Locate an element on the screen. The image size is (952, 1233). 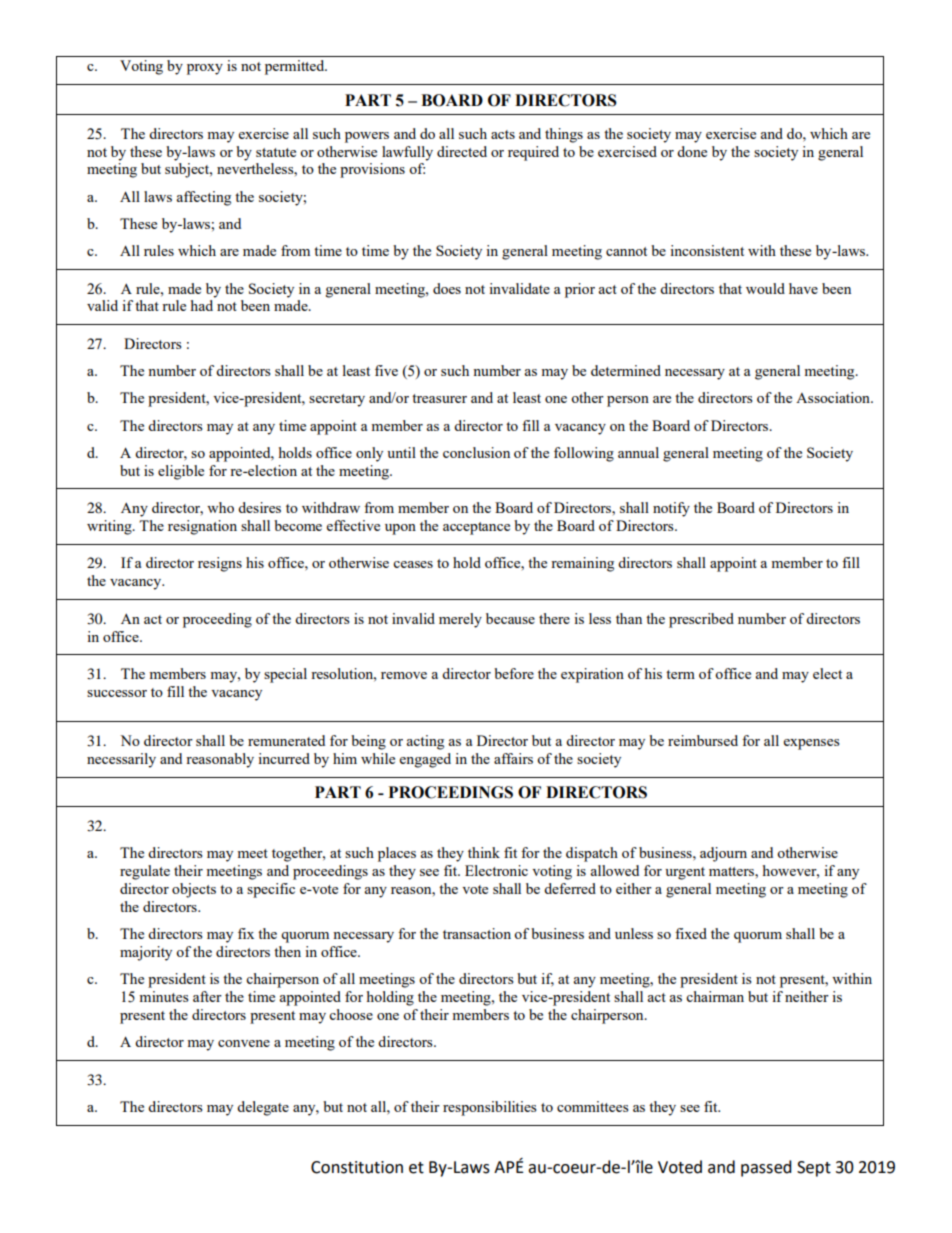
reimbursed is located at coordinates (703, 740).
